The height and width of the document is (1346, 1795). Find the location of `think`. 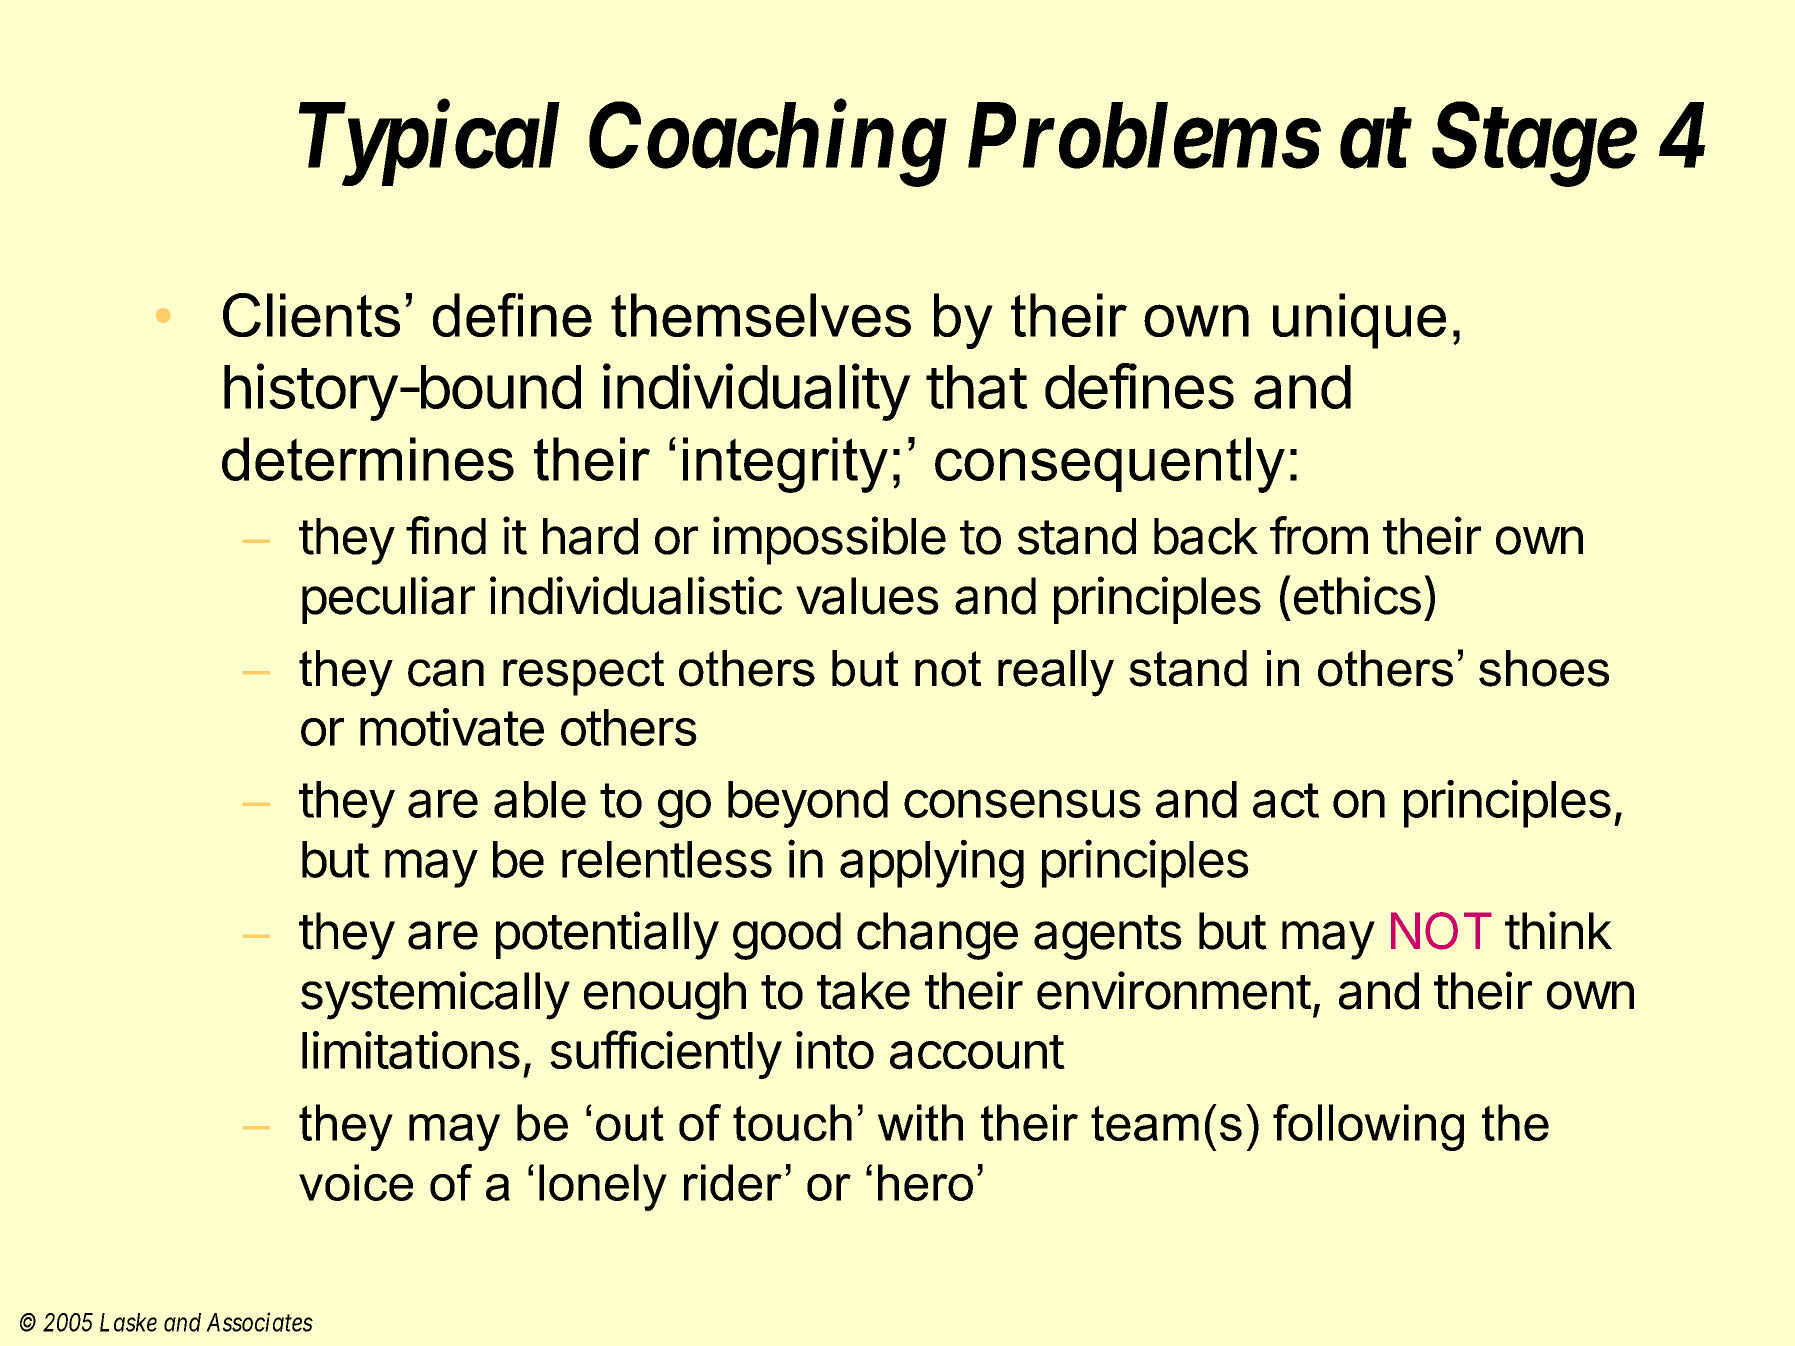

think is located at coordinates (1558, 930).
